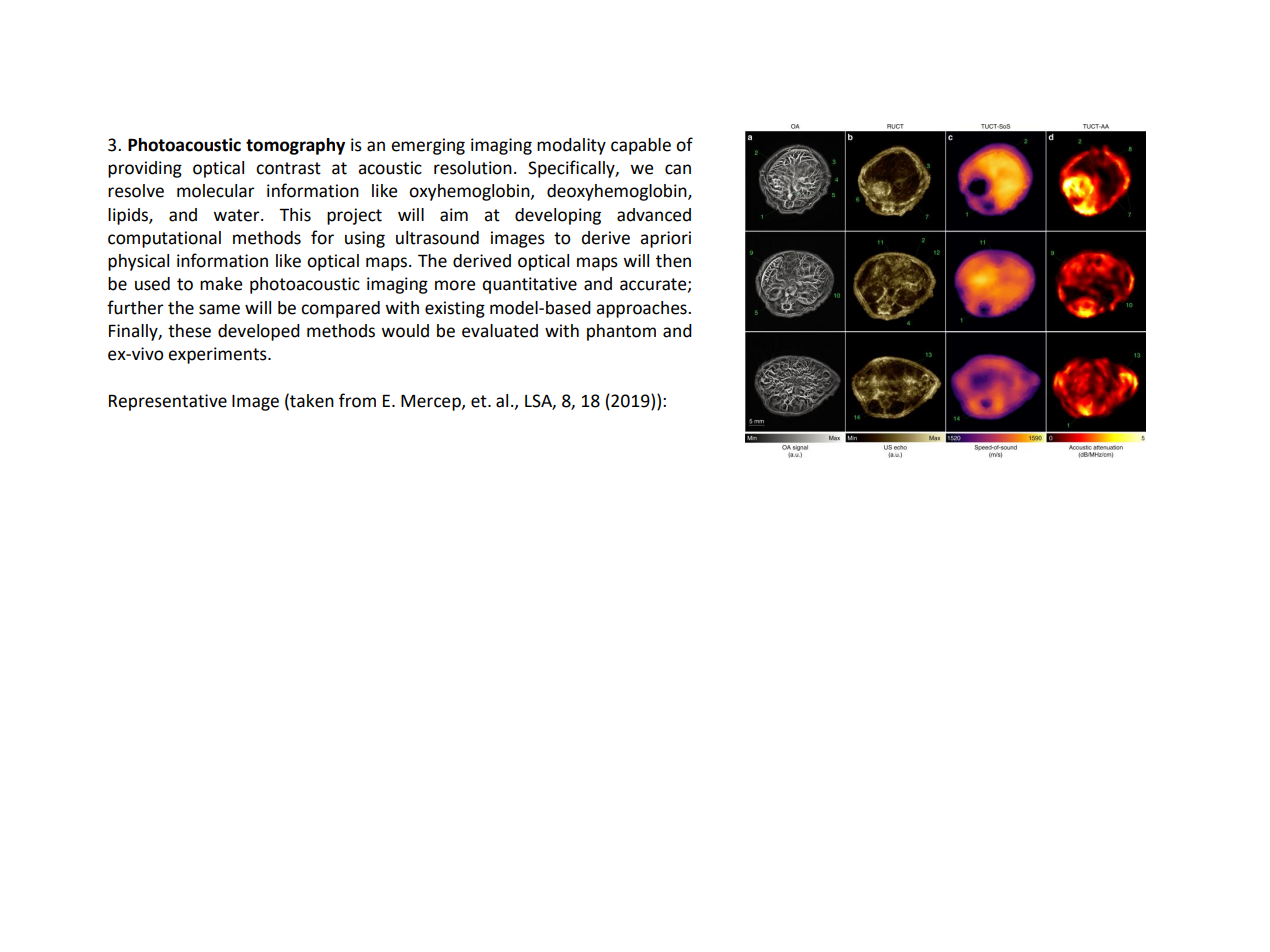 The width and height of the document is (1270, 952). Describe the element at coordinates (221, 284) in the document. I see `make` at that location.
